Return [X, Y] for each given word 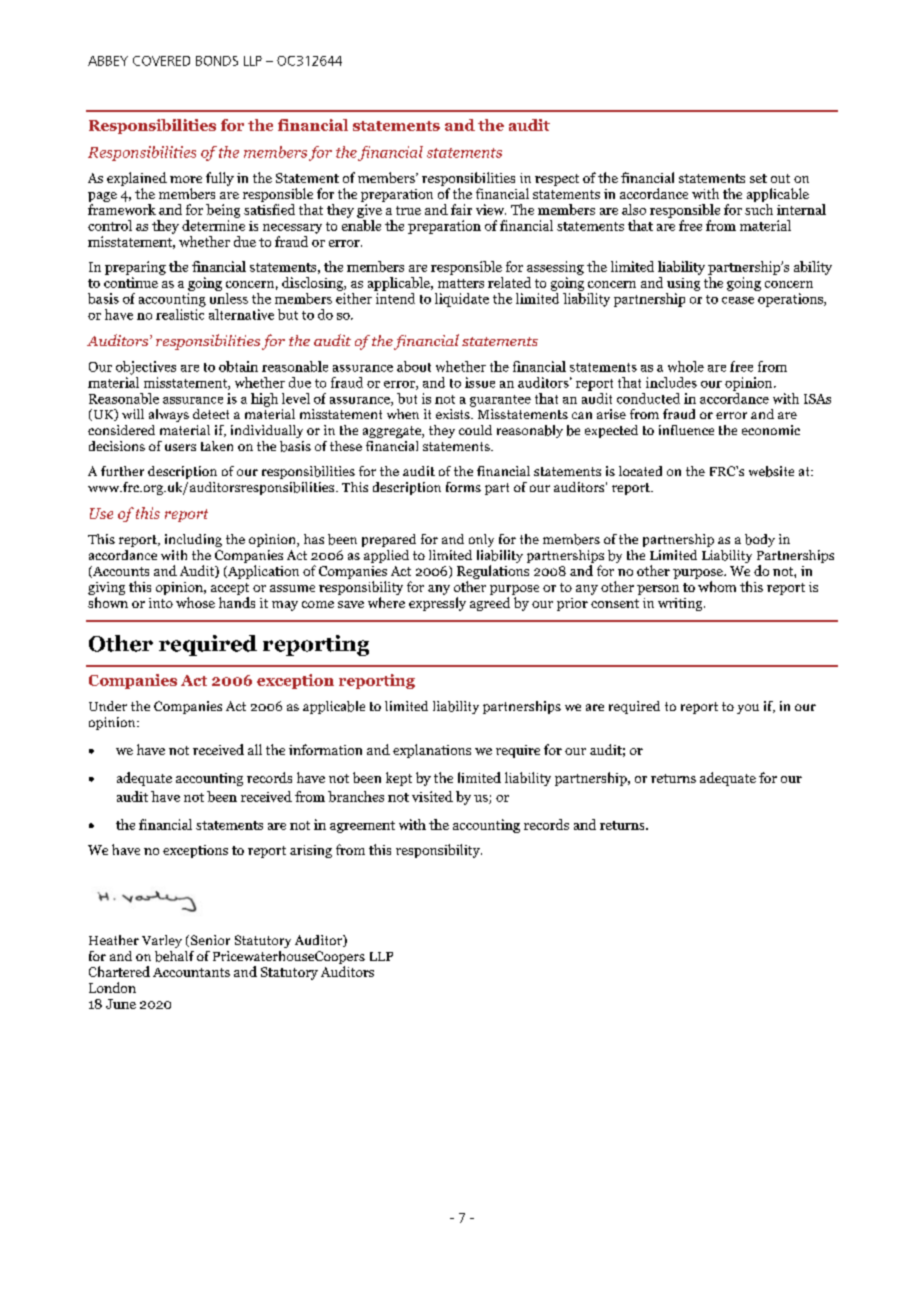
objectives [146, 368]
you [748, 709]
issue [480, 382]
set [758, 178]
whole [686, 366]
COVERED [161, 61]
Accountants [191, 972]
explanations [432, 751]
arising [311, 851]
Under [108, 706]
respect [557, 180]
